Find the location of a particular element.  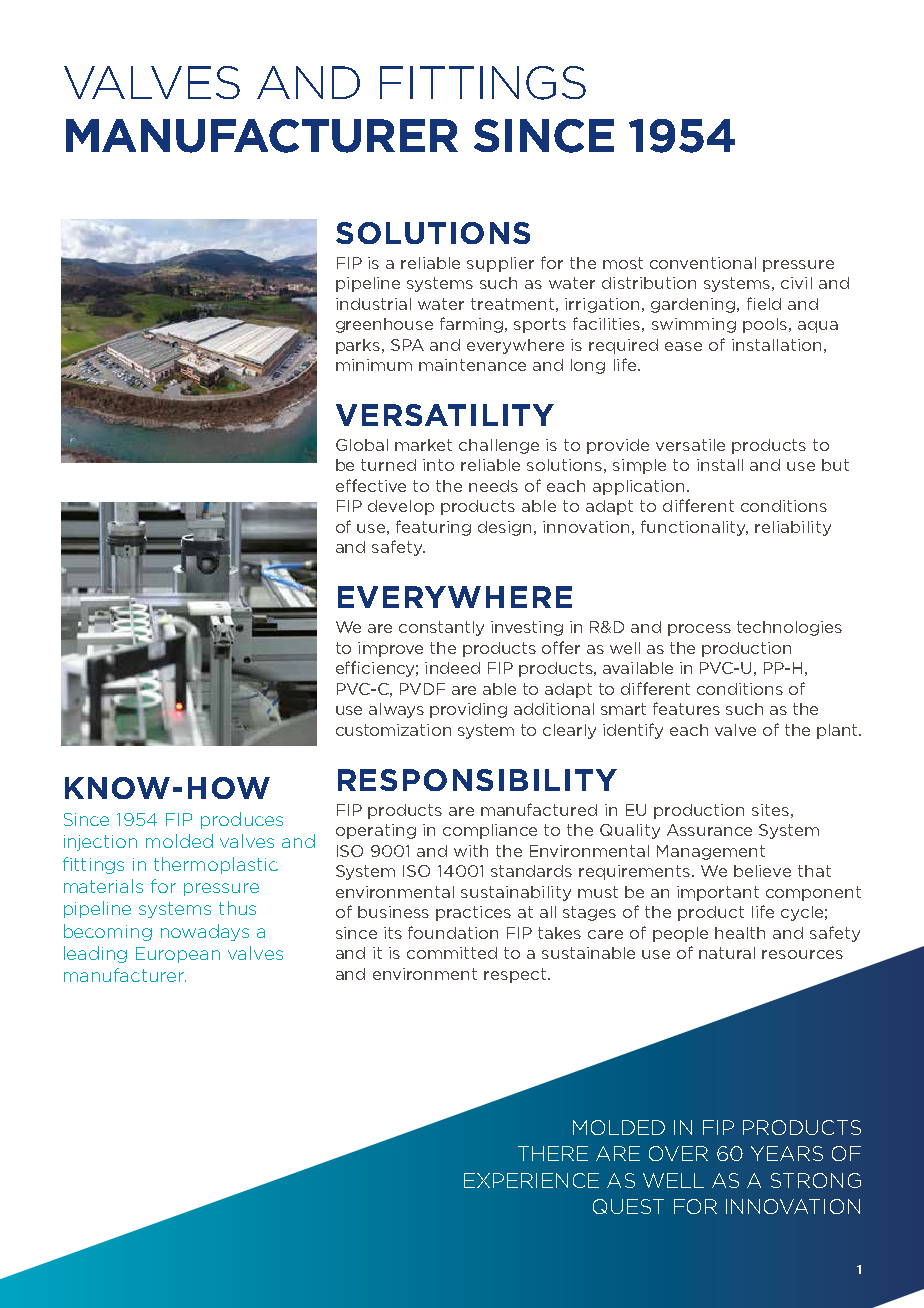

industrial is located at coordinates (373, 304).
